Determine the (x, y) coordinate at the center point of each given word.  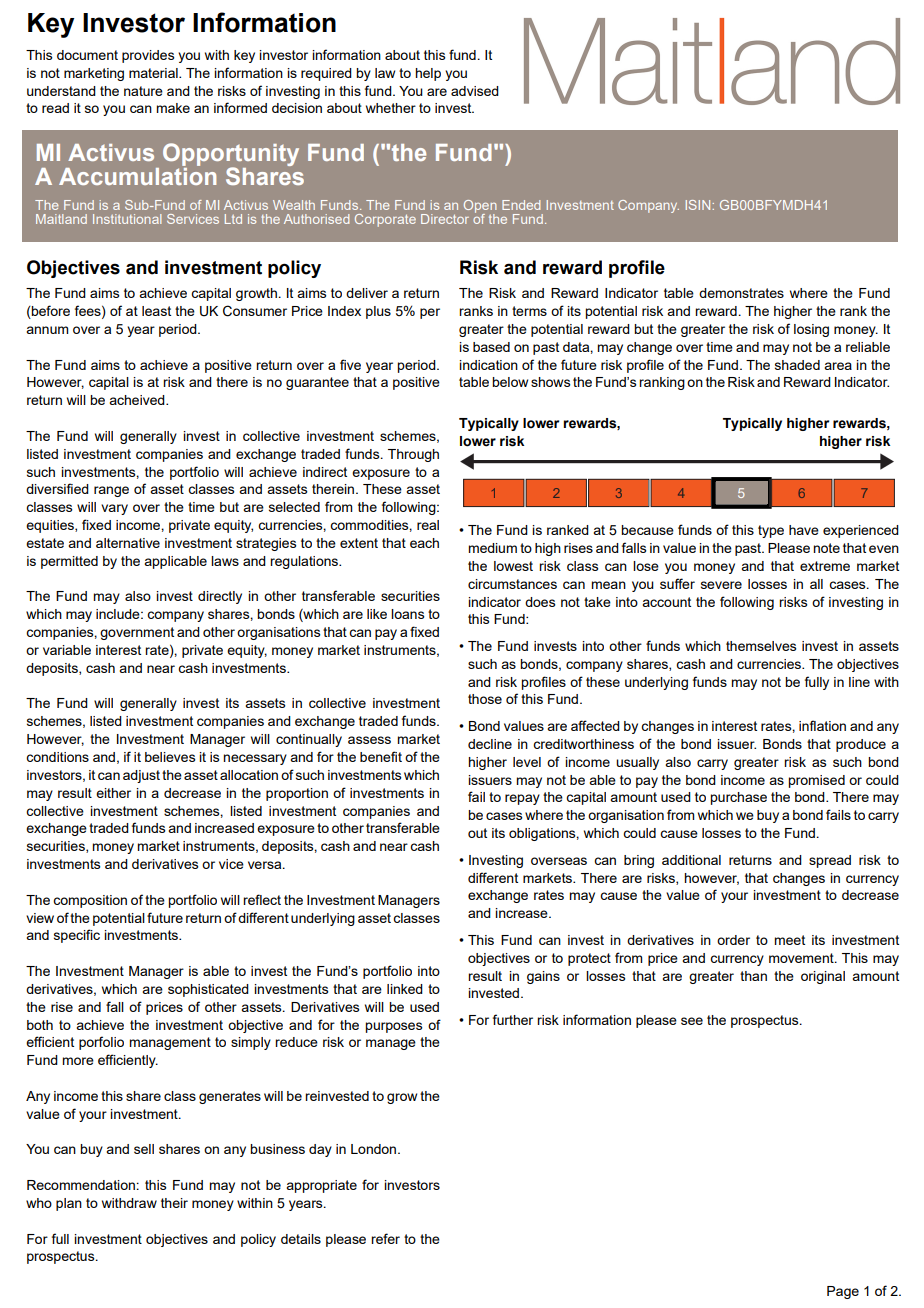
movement (802, 958)
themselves (761, 646)
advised (475, 91)
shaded (797, 365)
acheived (138, 400)
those (485, 699)
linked (405, 989)
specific (77, 936)
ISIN (699, 205)
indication (488, 365)
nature (143, 91)
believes (170, 757)
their (174, 1203)
